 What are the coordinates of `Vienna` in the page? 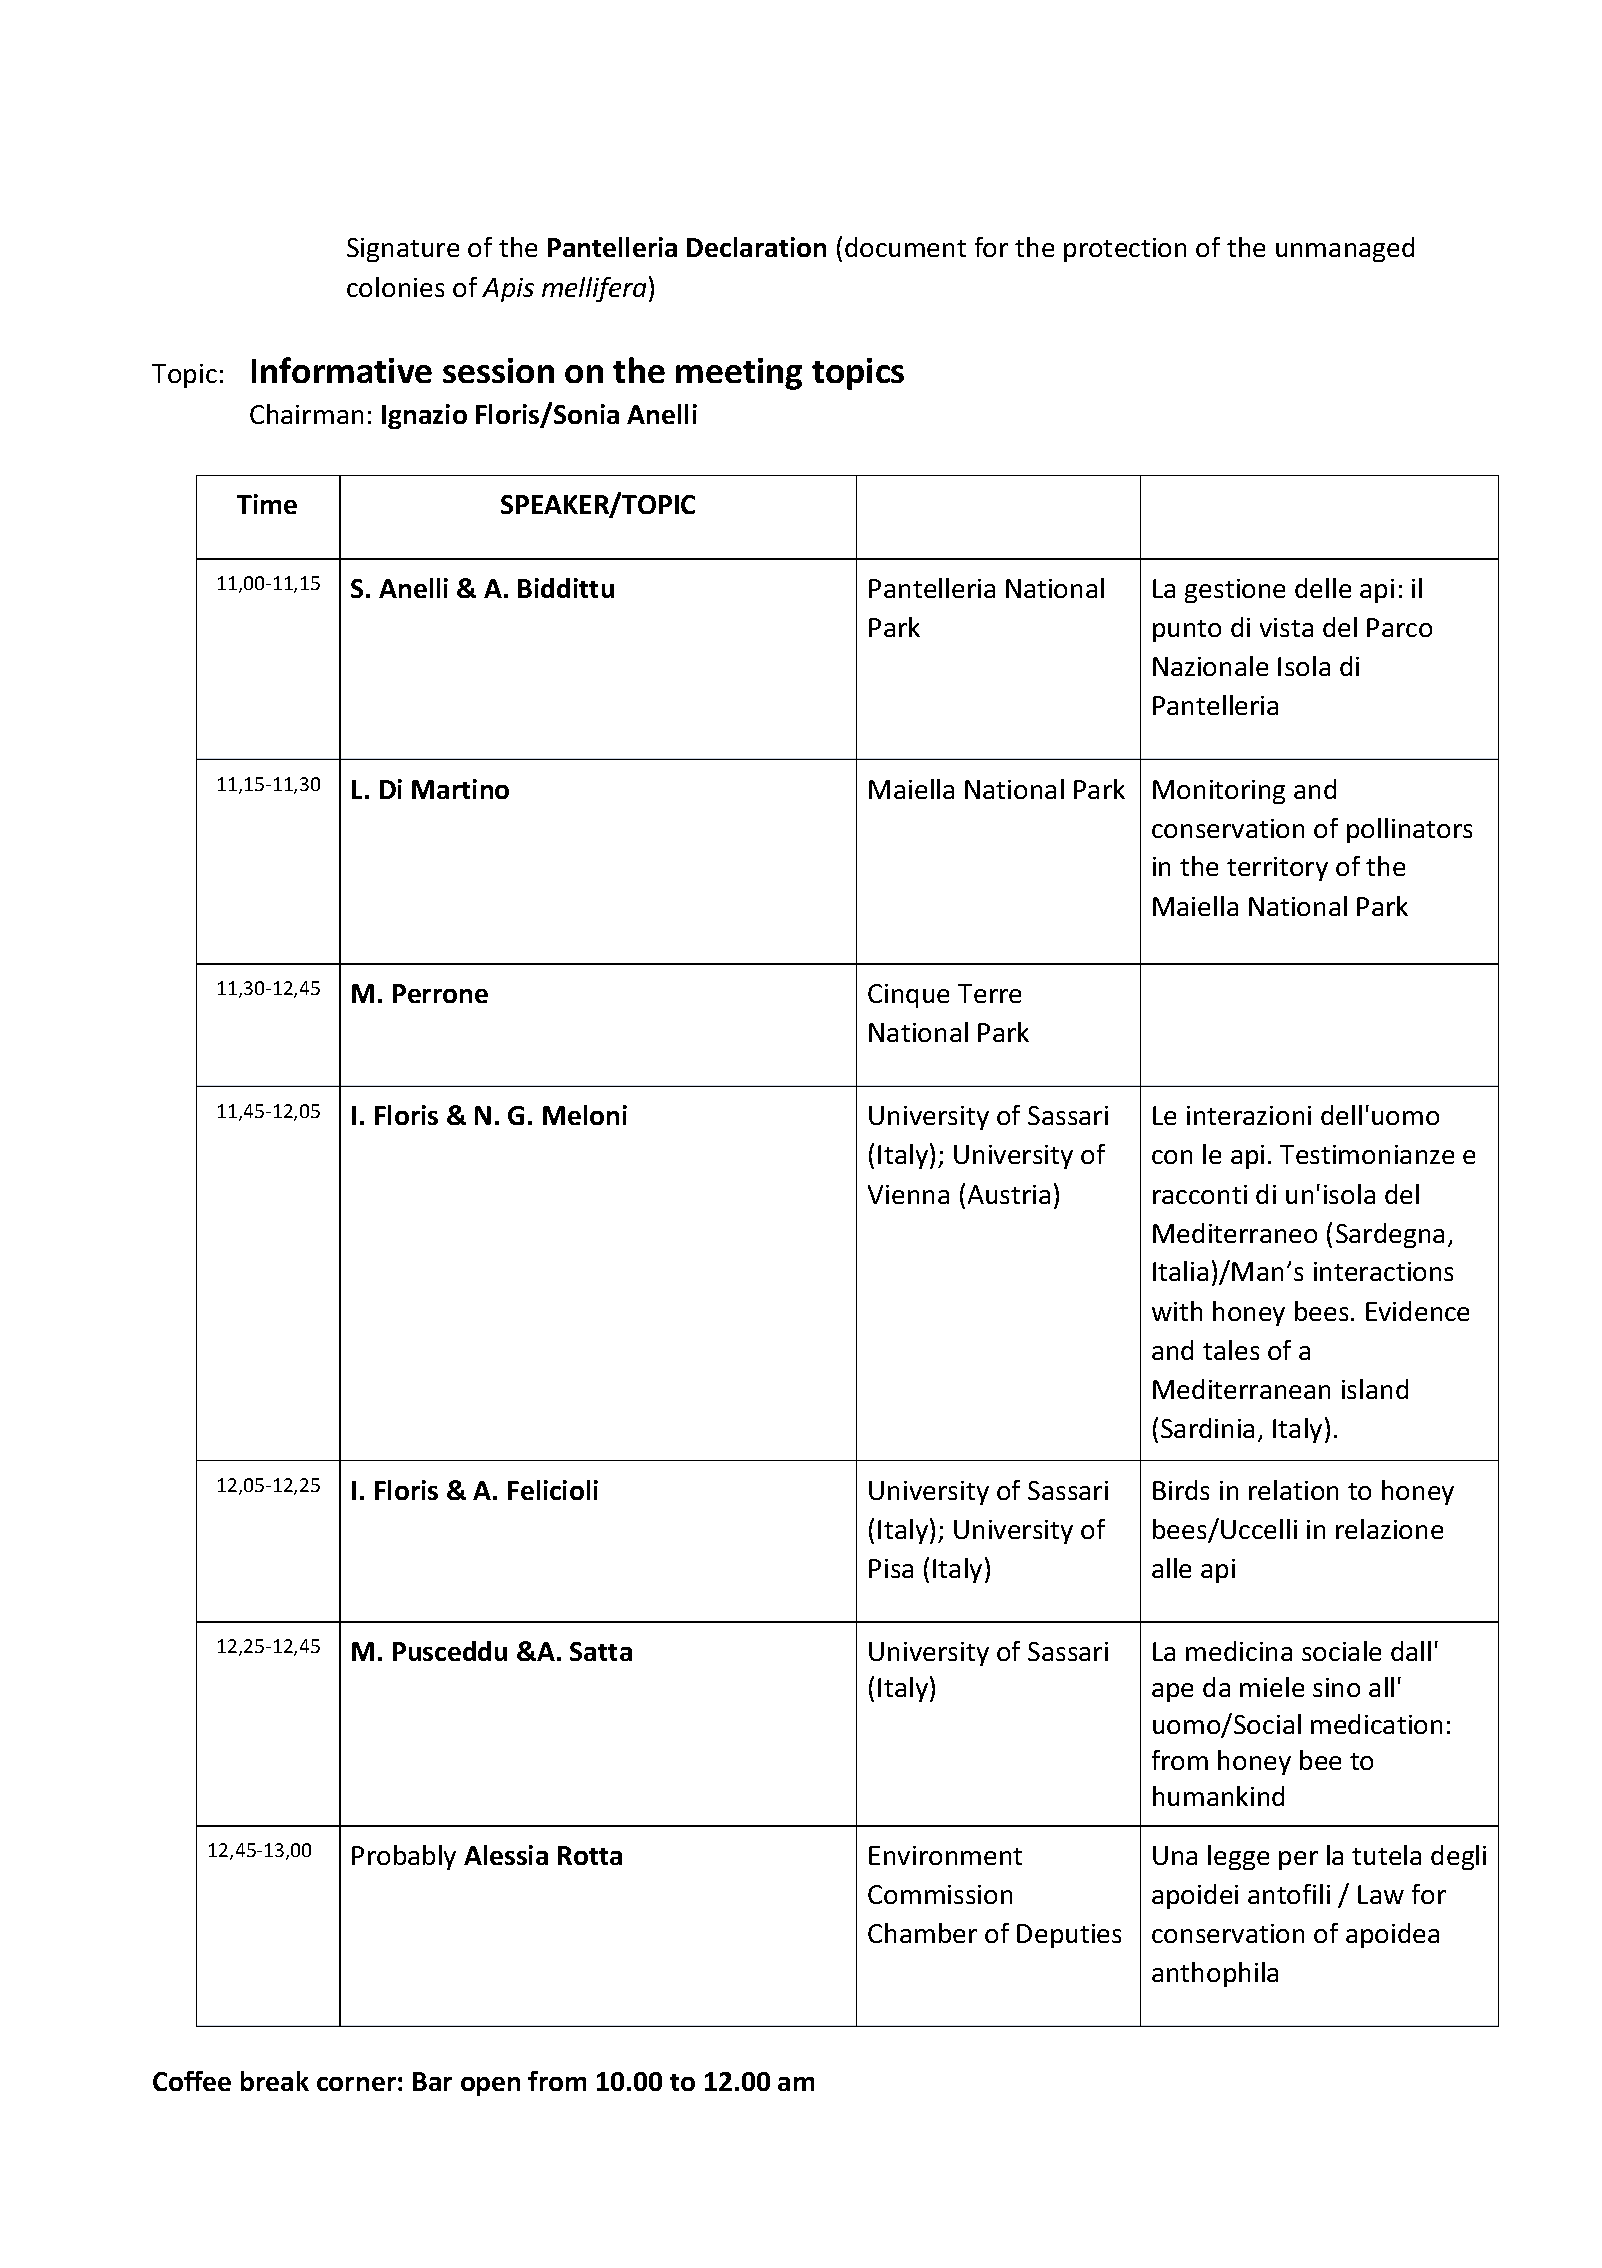 It's located at (908, 1194).
